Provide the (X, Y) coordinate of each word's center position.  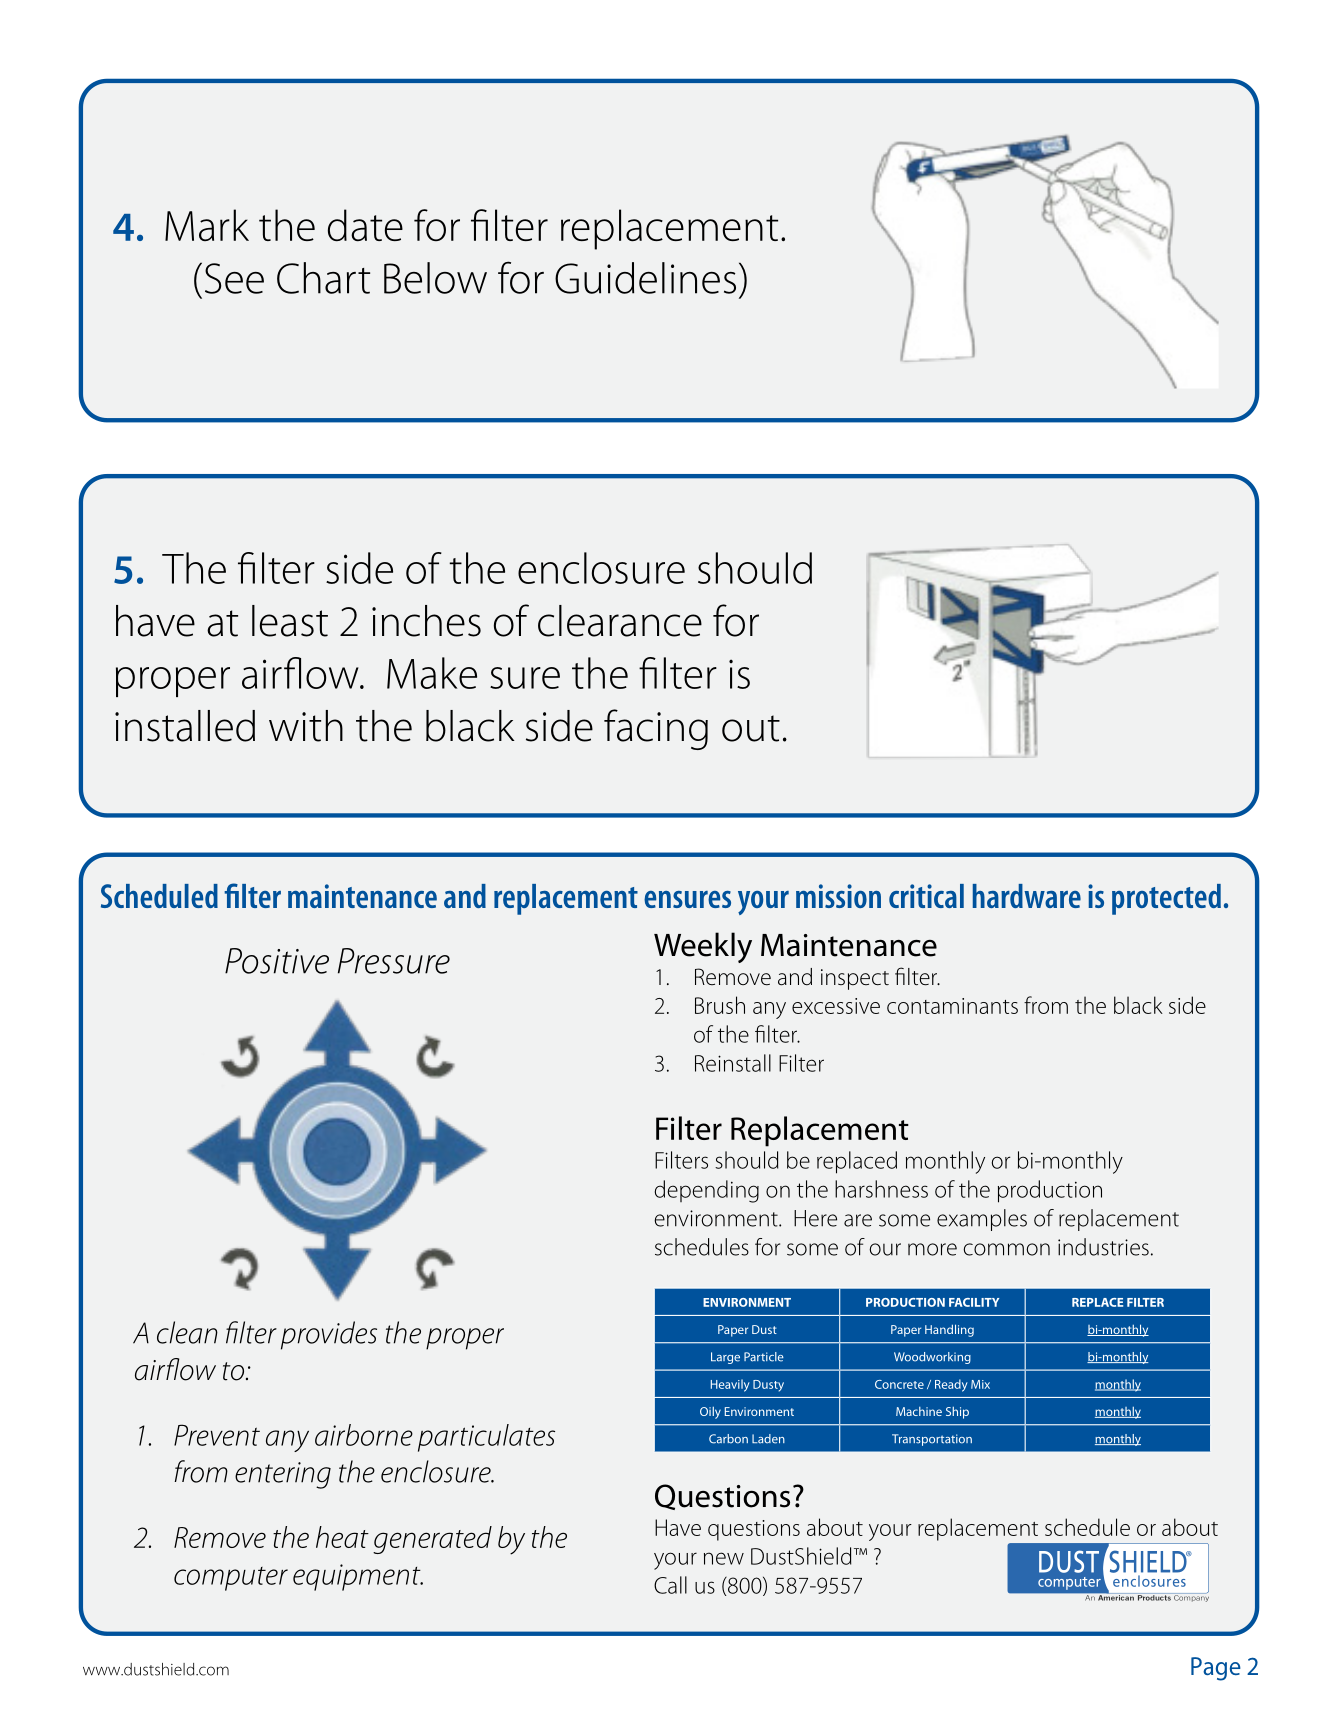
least (290, 621)
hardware (1027, 896)
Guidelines (645, 278)
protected (1166, 899)
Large (725, 1358)
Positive (277, 961)
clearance (620, 621)
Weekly (703, 947)
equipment (358, 1577)
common (1006, 1249)
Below (435, 278)
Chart (323, 278)
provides (329, 1335)
